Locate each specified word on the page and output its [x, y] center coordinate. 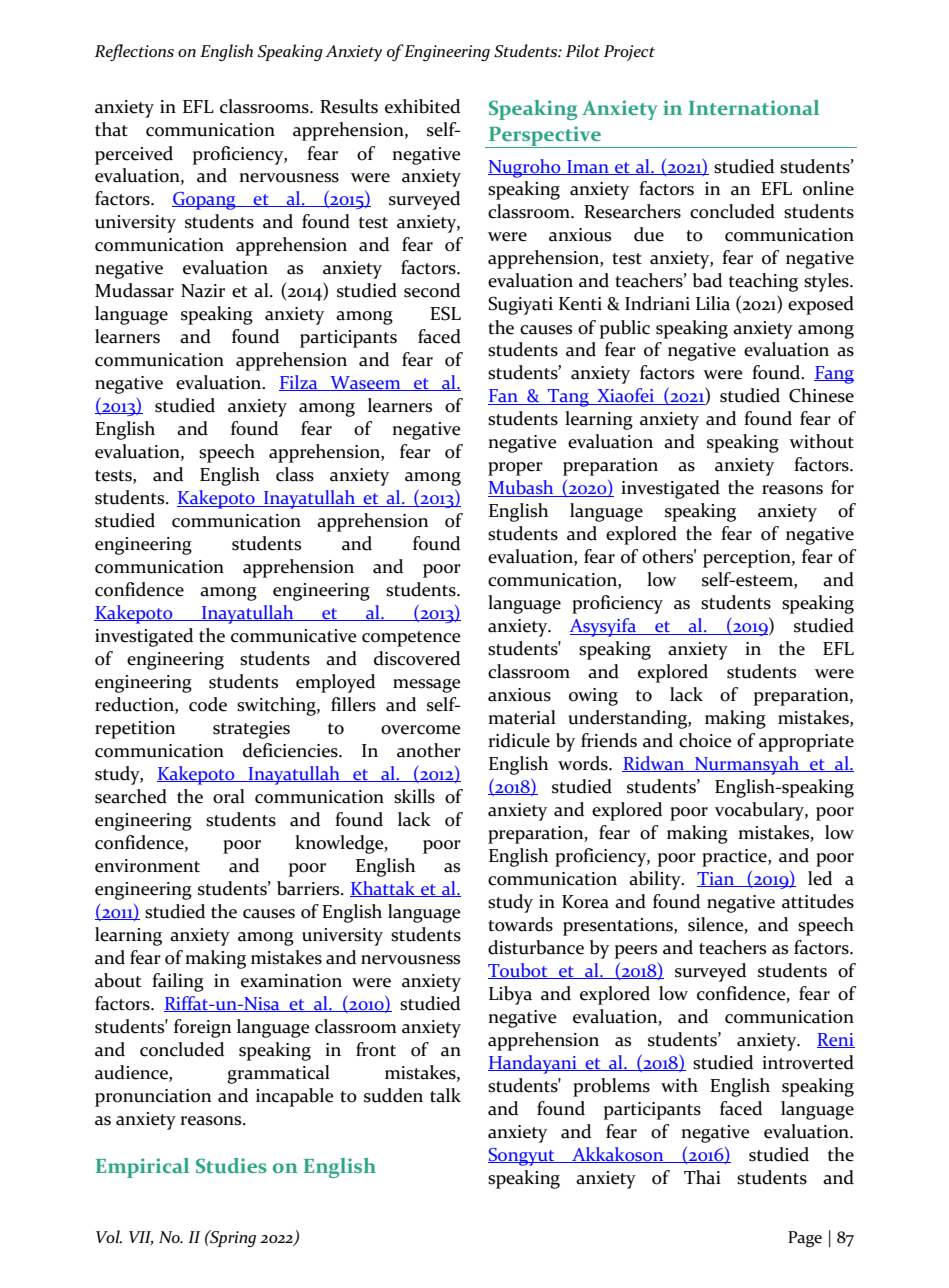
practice [735, 858]
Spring [232, 1238]
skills [414, 796]
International [754, 107]
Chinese [821, 395]
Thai [702, 1177]
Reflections [134, 52]
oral [229, 796]
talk [445, 1095]
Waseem [365, 383]
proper [515, 469]
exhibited [422, 106]
